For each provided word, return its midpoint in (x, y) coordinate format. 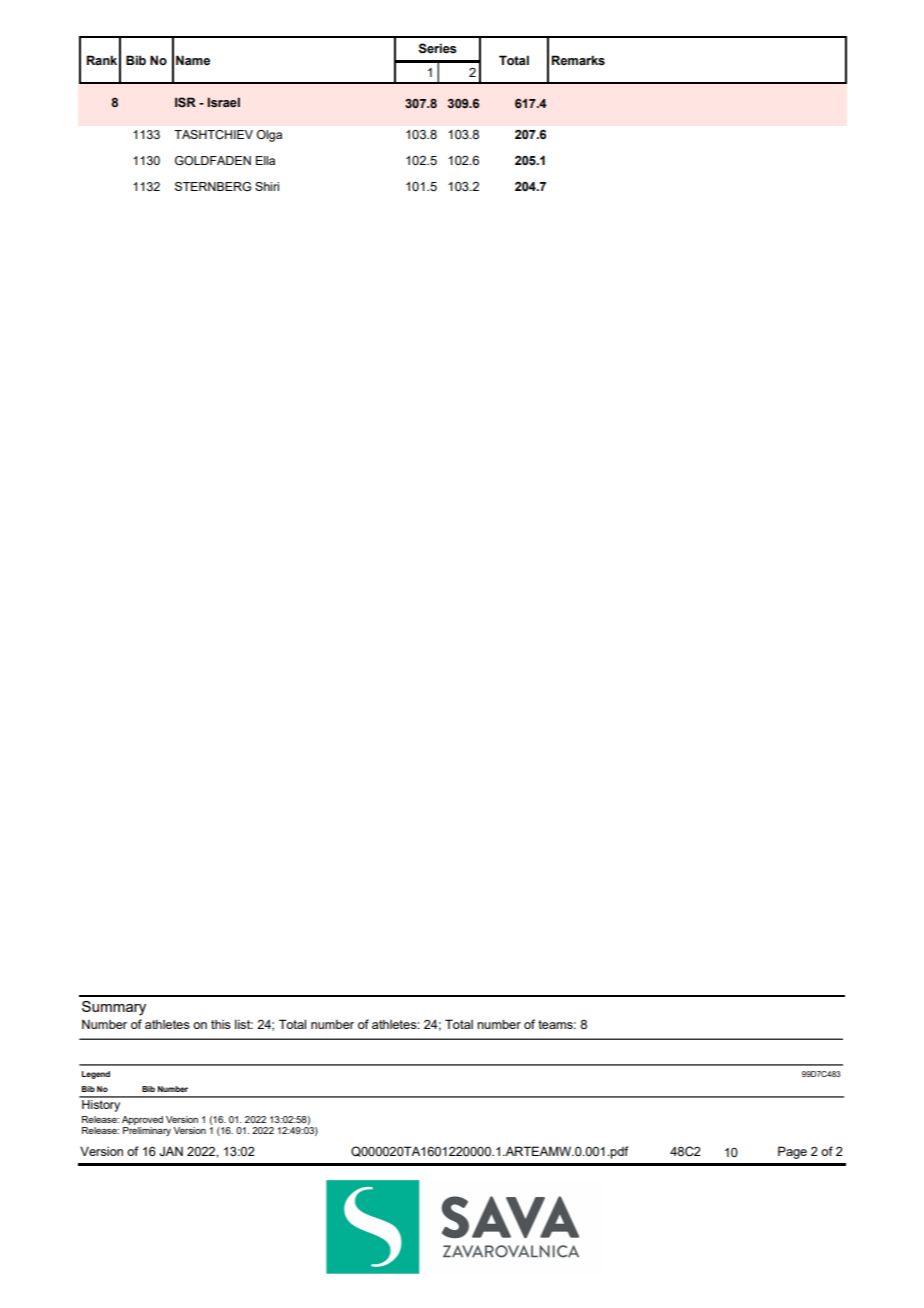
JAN (171, 1151)
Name (193, 60)
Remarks (578, 60)
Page (792, 1152)
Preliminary (147, 1131)
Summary (114, 1008)
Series (437, 48)
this (221, 1024)
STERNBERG (213, 186)
